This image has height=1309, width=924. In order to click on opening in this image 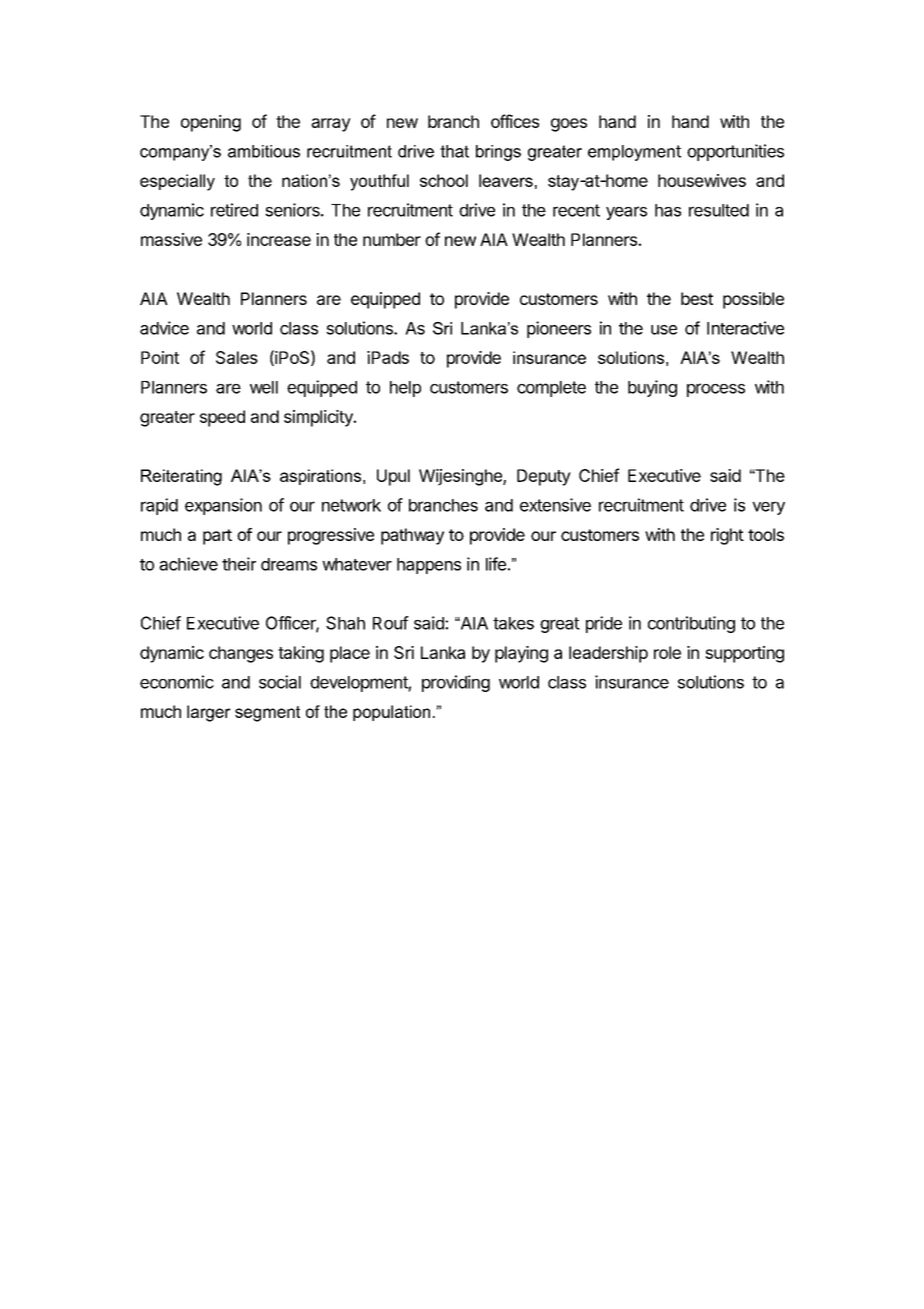, I will do `click(211, 123)`.
